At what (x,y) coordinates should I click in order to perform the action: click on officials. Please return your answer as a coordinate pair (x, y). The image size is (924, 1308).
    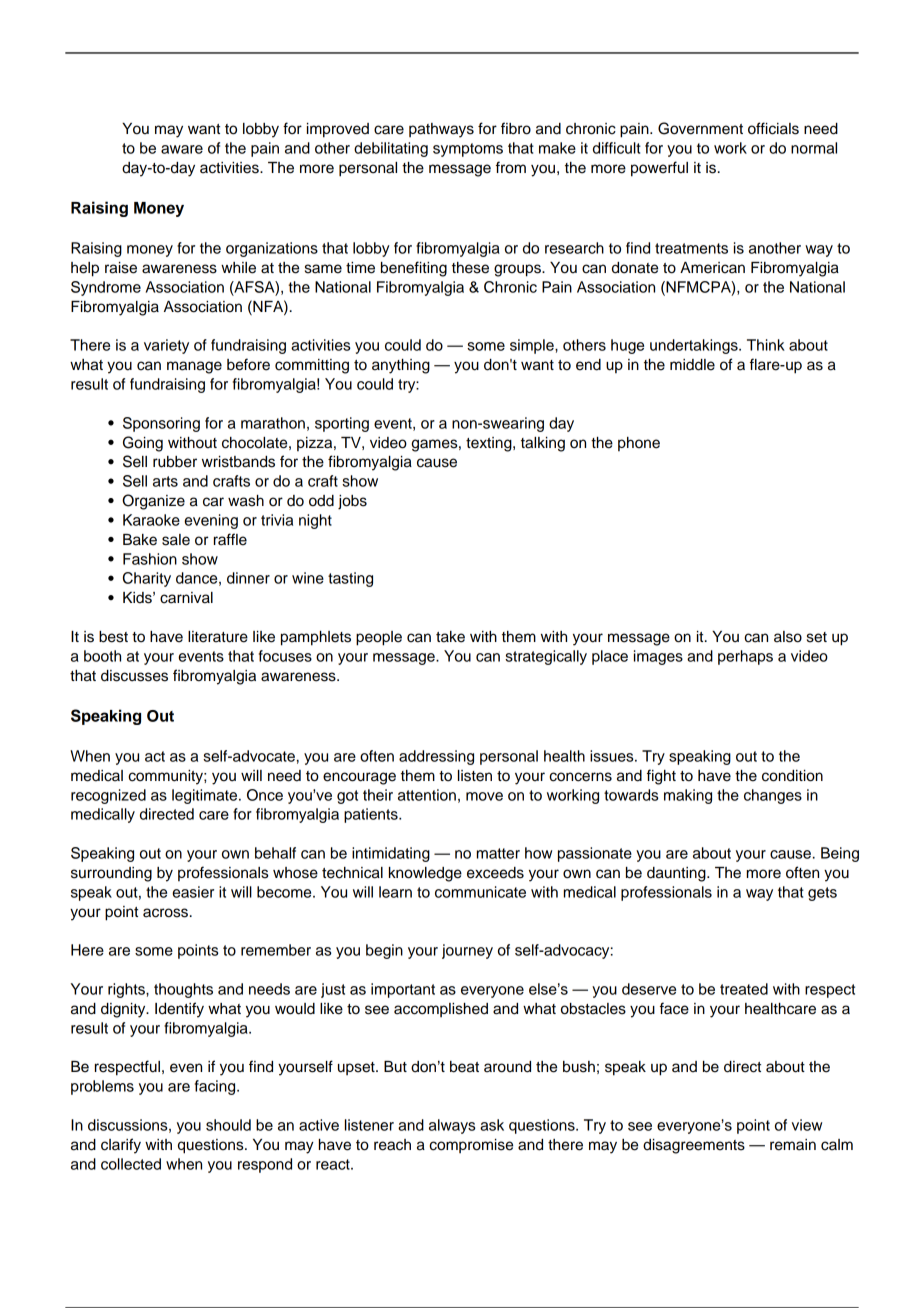
    Looking at the image, I should click on (773, 128).
